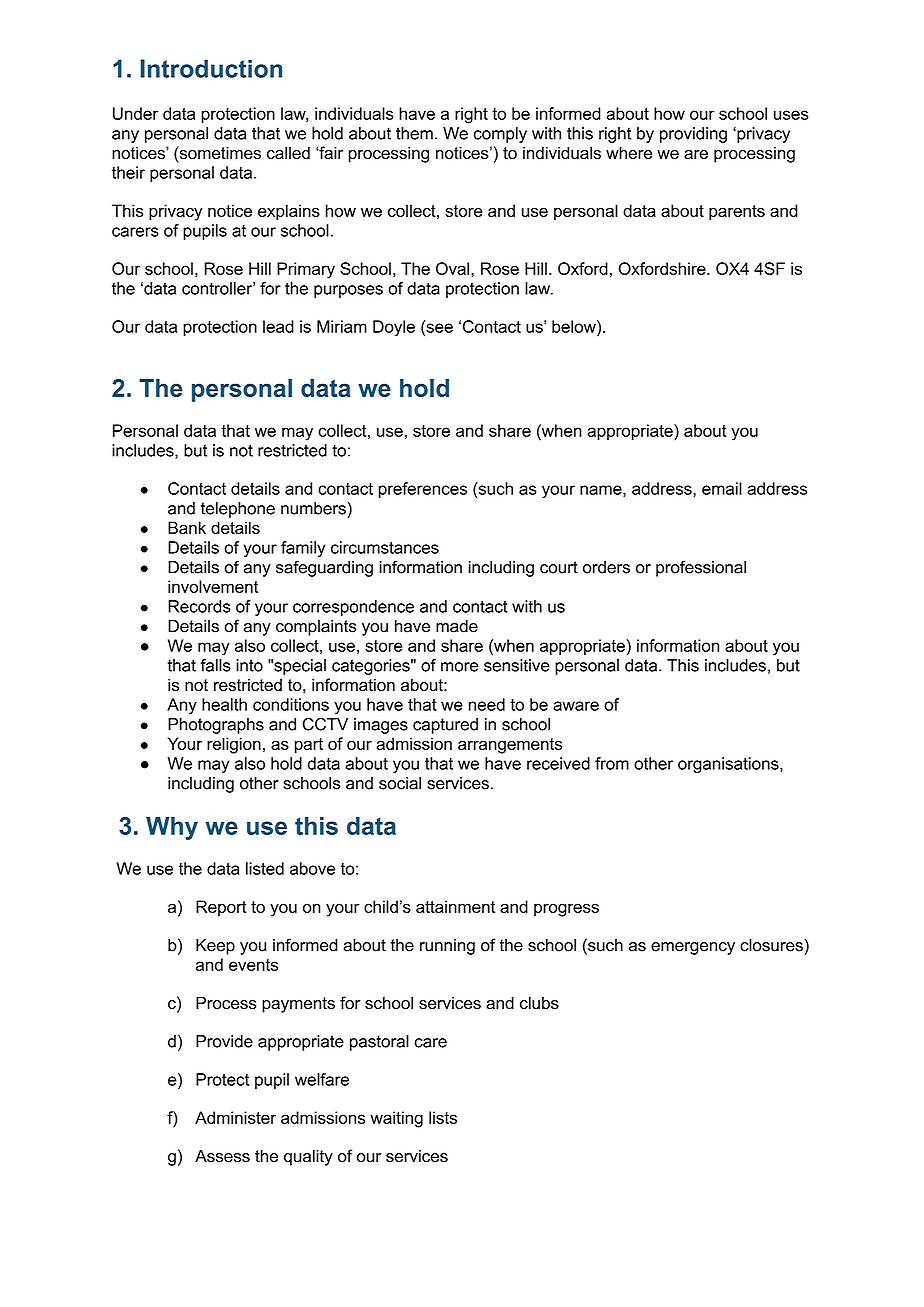 The image size is (924, 1307). I want to click on emergency, so click(693, 948).
